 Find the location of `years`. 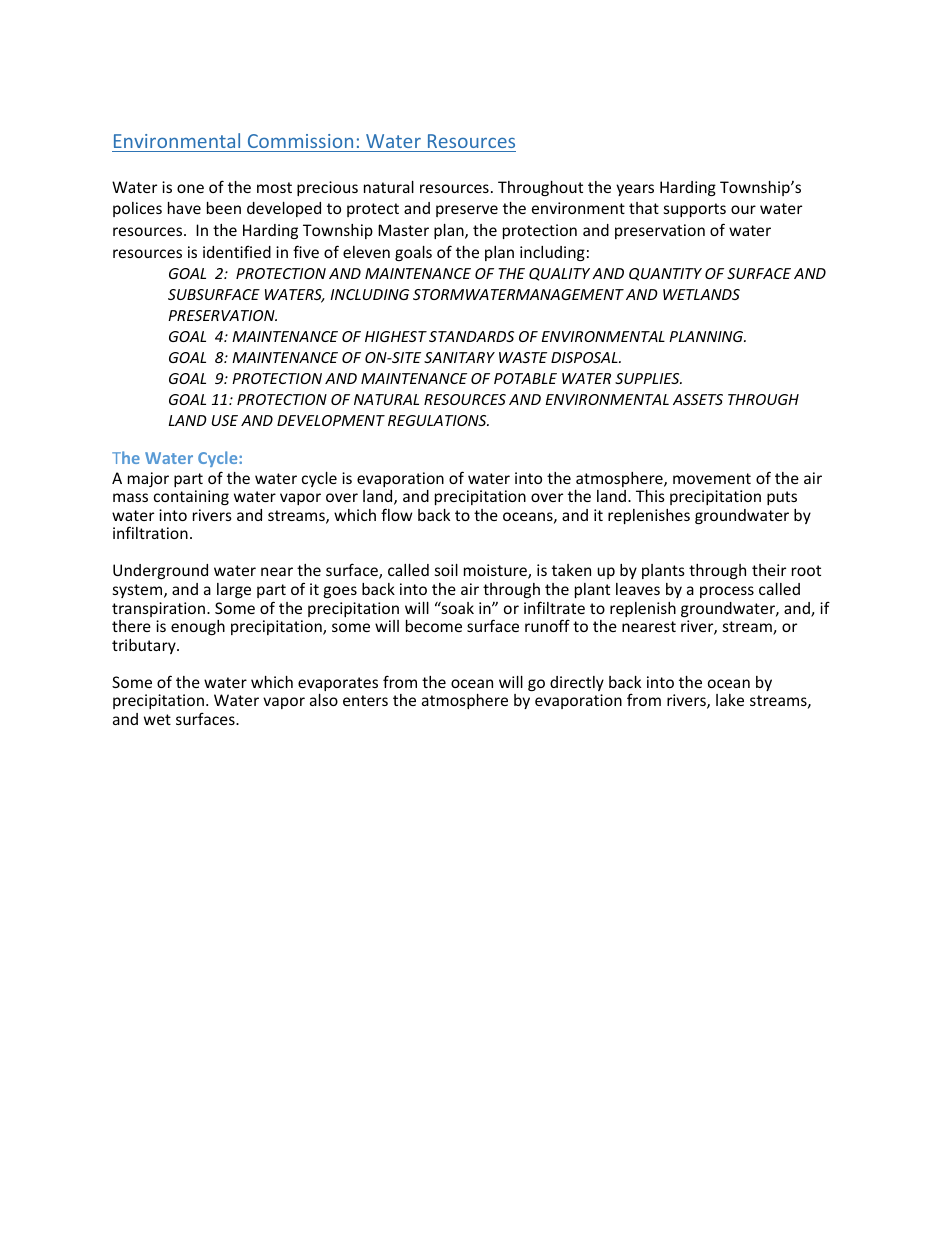

years is located at coordinates (635, 190).
